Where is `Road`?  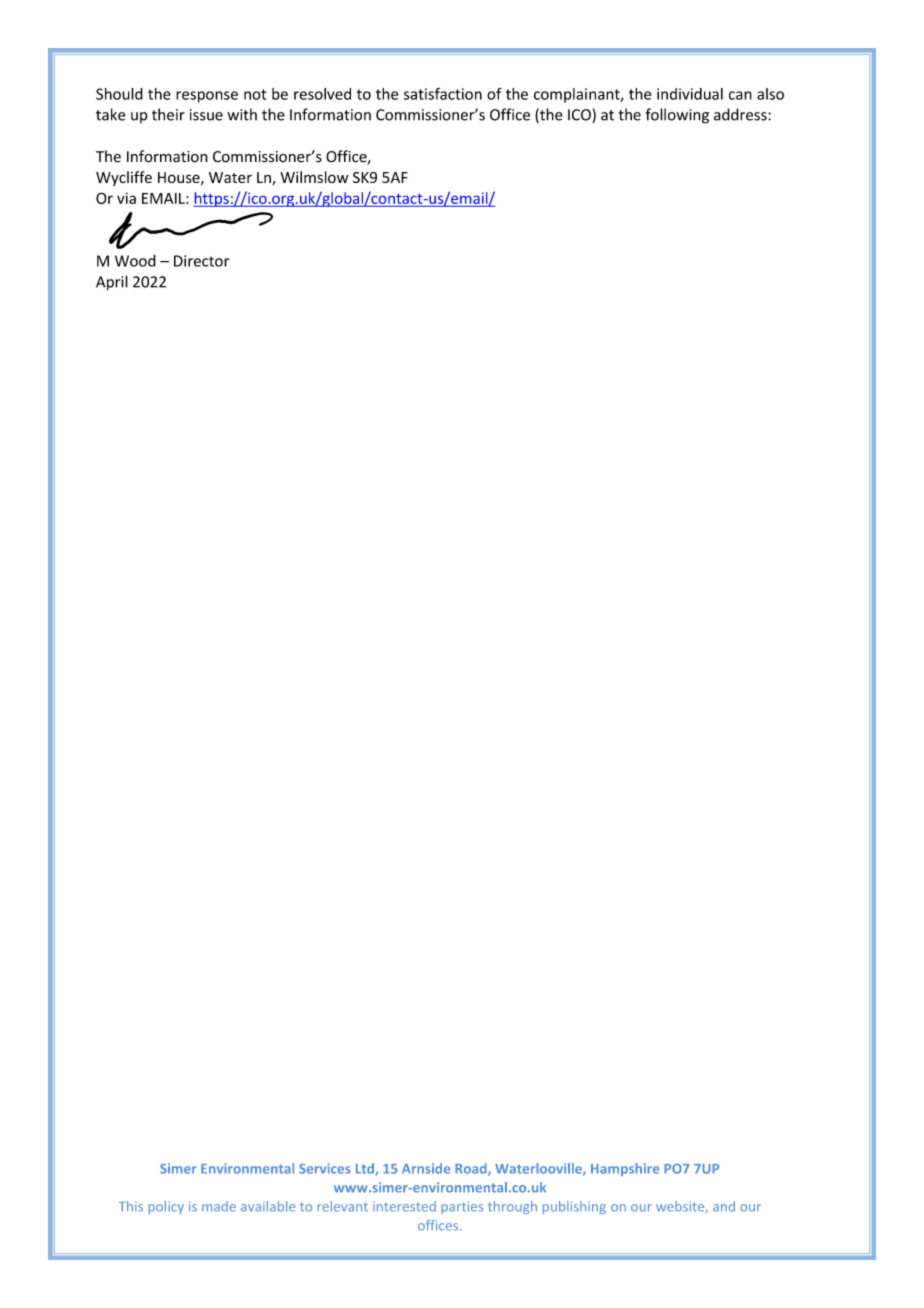
Road is located at coordinates (472, 1169).
